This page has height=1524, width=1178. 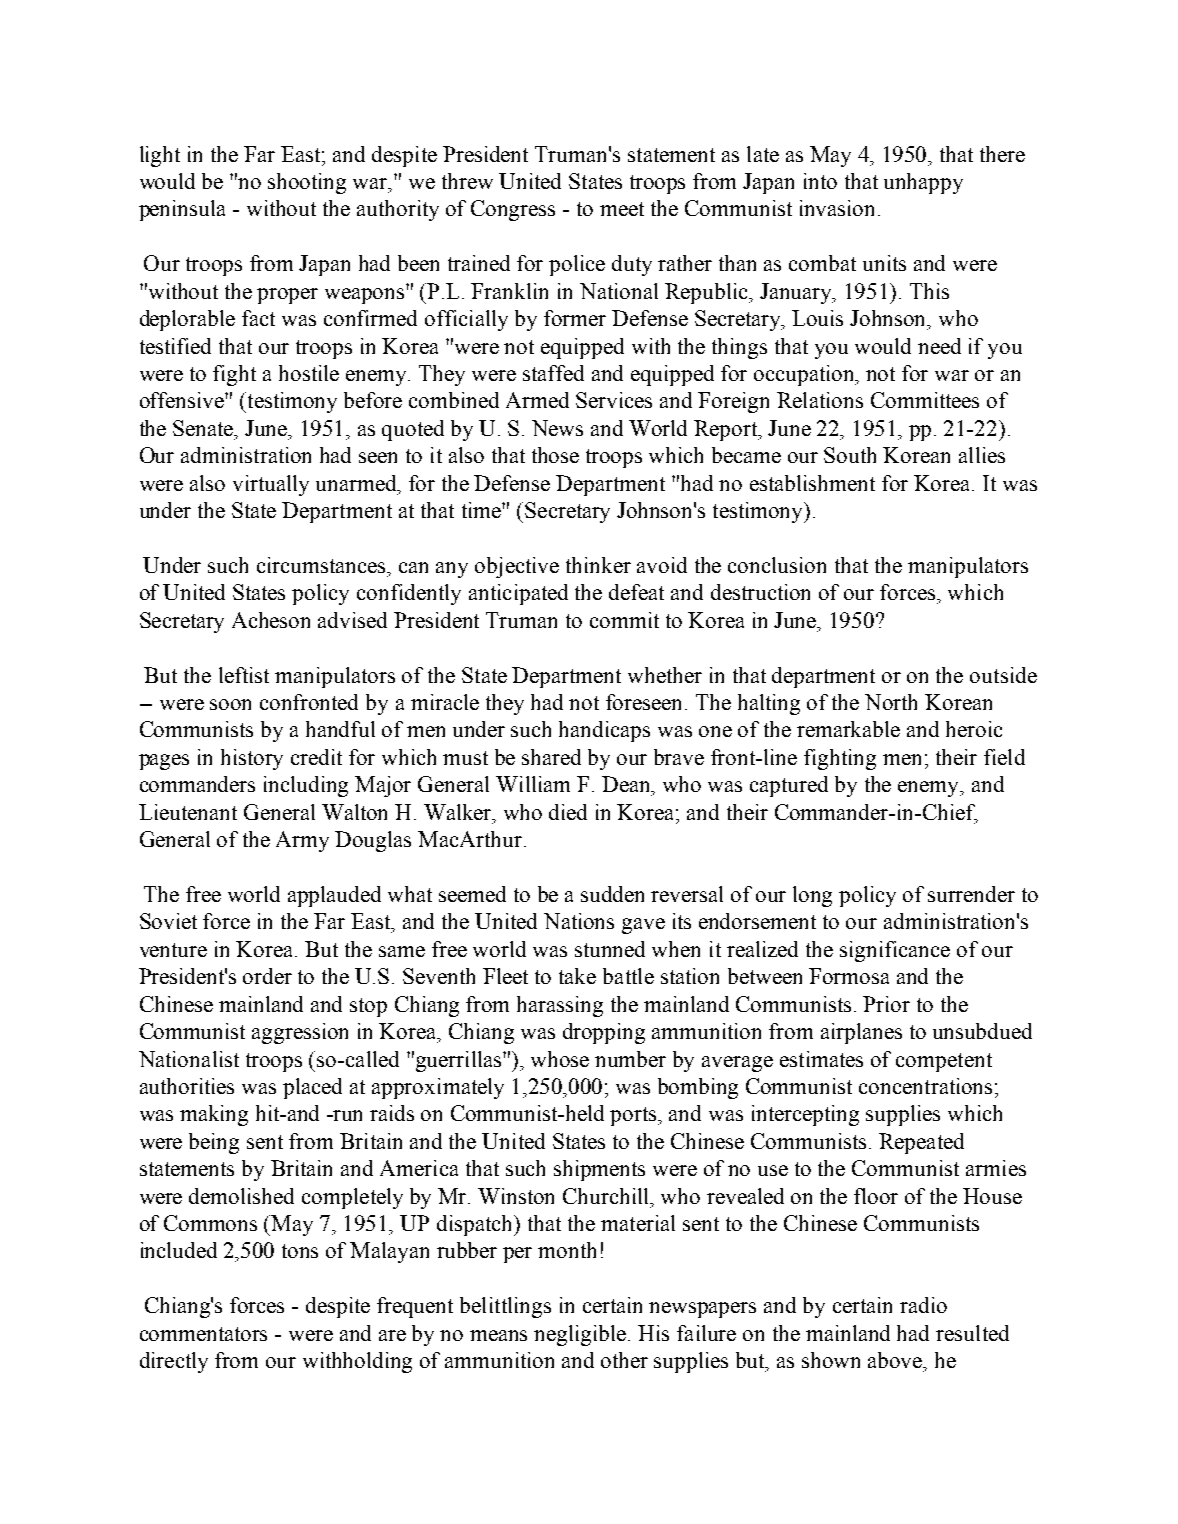 What do you see at coordinates (581, 1335) in the page?
I see `negligible` at bounding box center [581, 1335].
